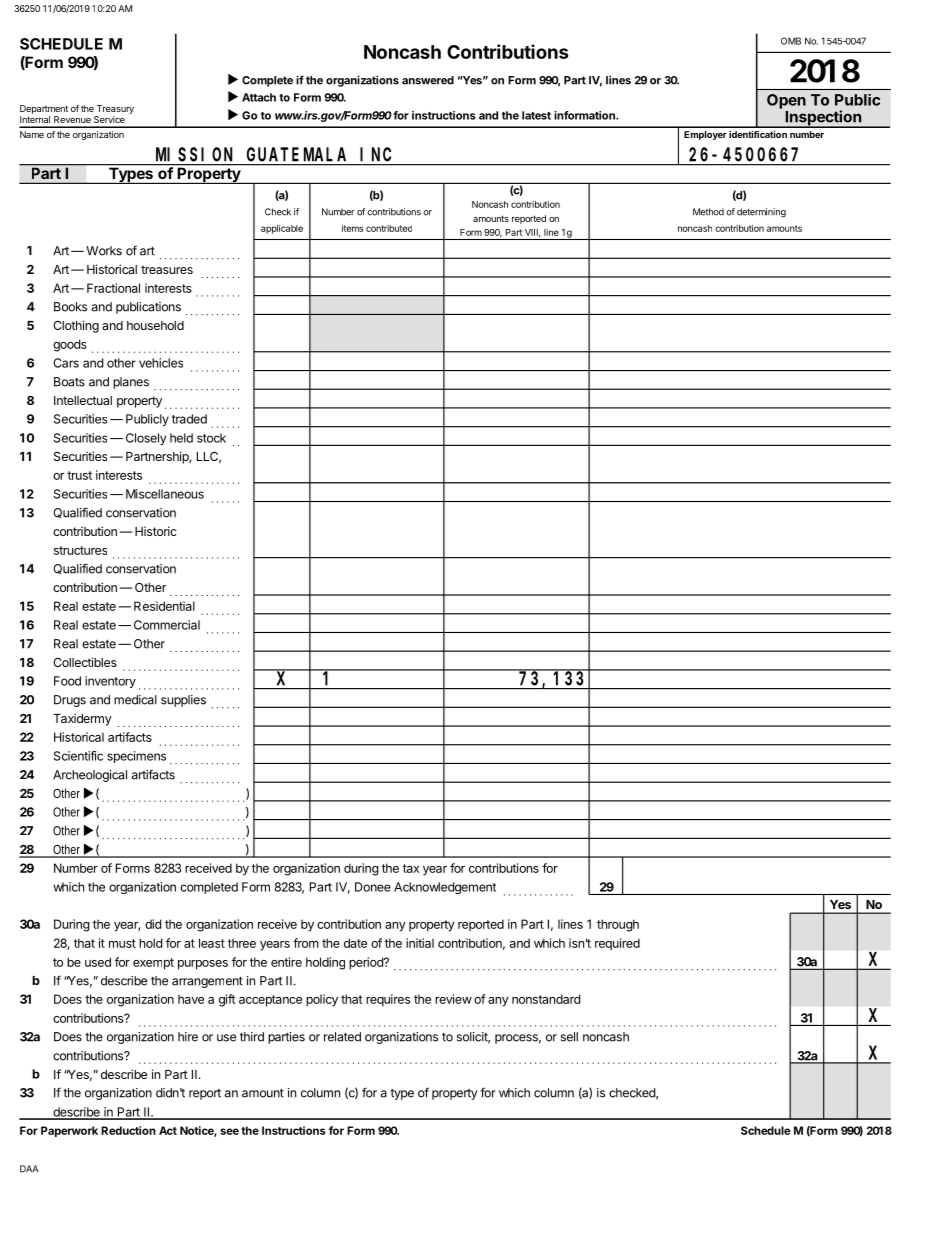  What do you see at coordinates (115, 109) in the screenshot?
I see `Treasury` at bounding box center [115, 109].
